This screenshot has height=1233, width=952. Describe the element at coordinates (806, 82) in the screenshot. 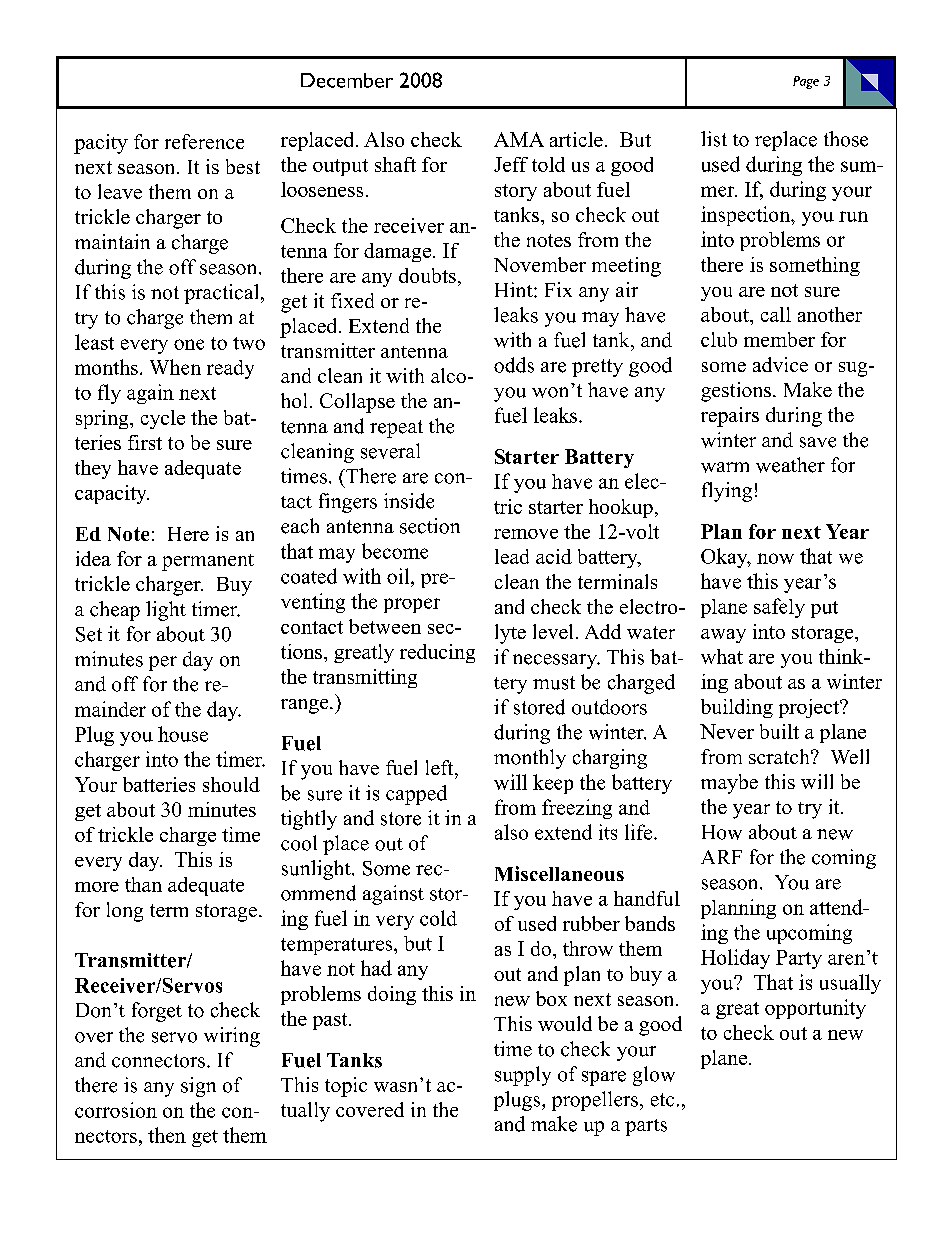

I see `Page` at that location.
